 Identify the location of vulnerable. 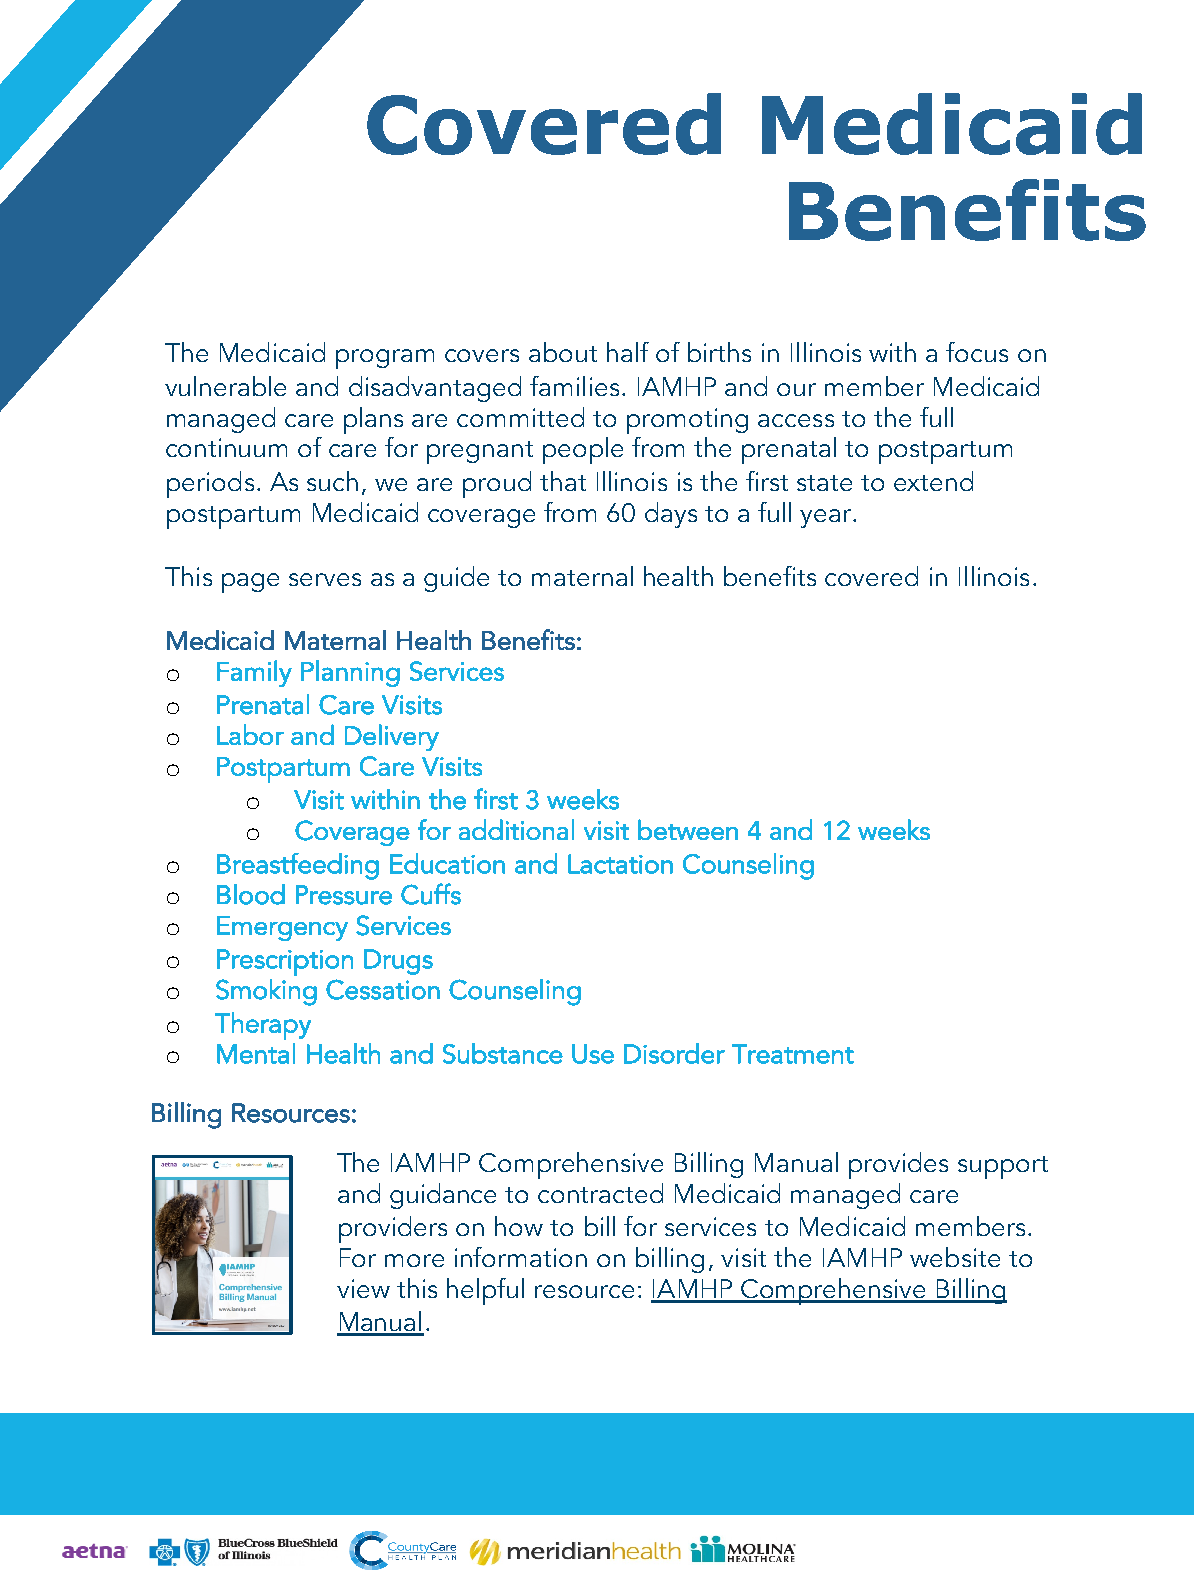
(225, 386).
